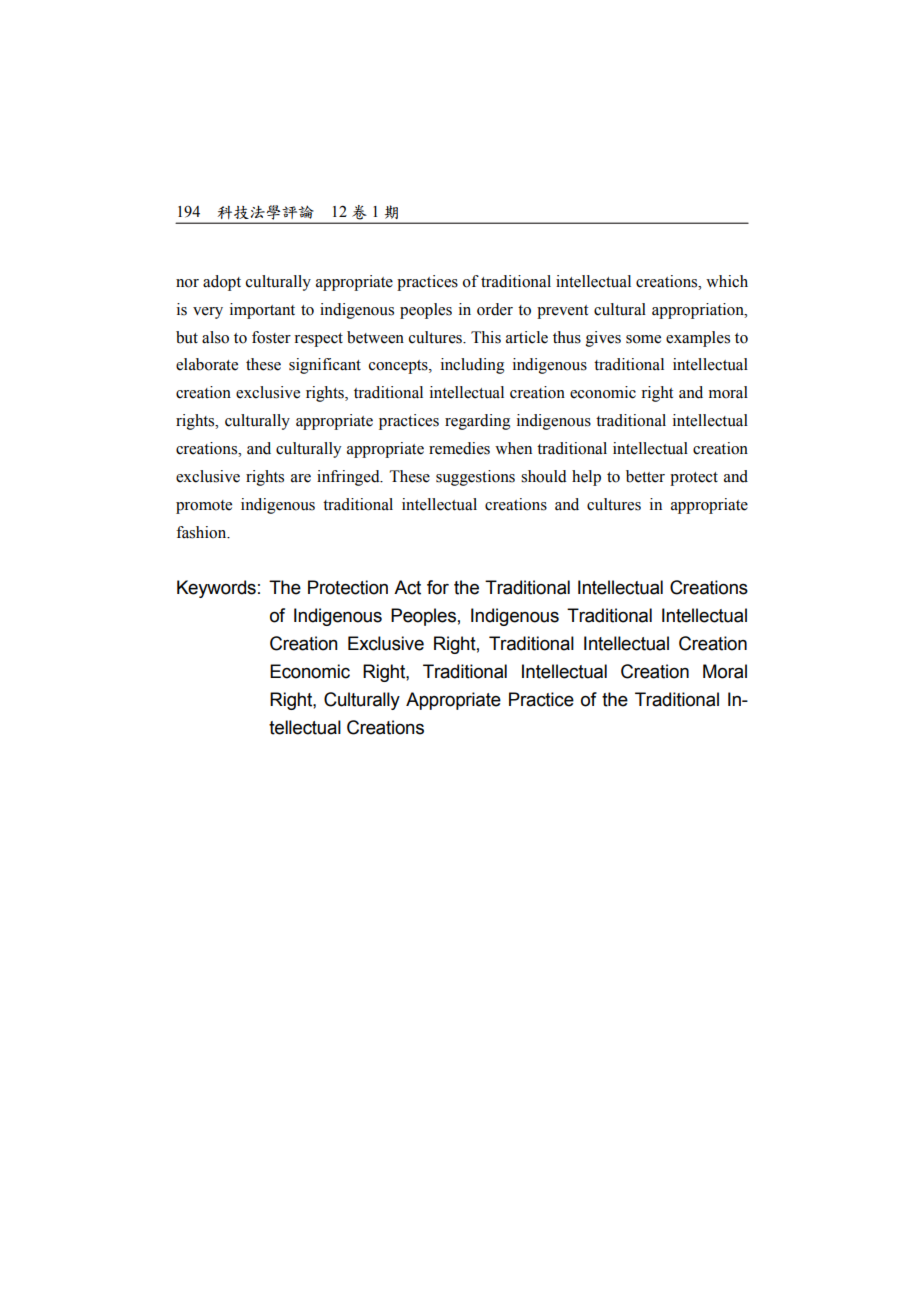  Describe the element at coordinates (645, 476) in the screenshot. I see `better` at that location.
